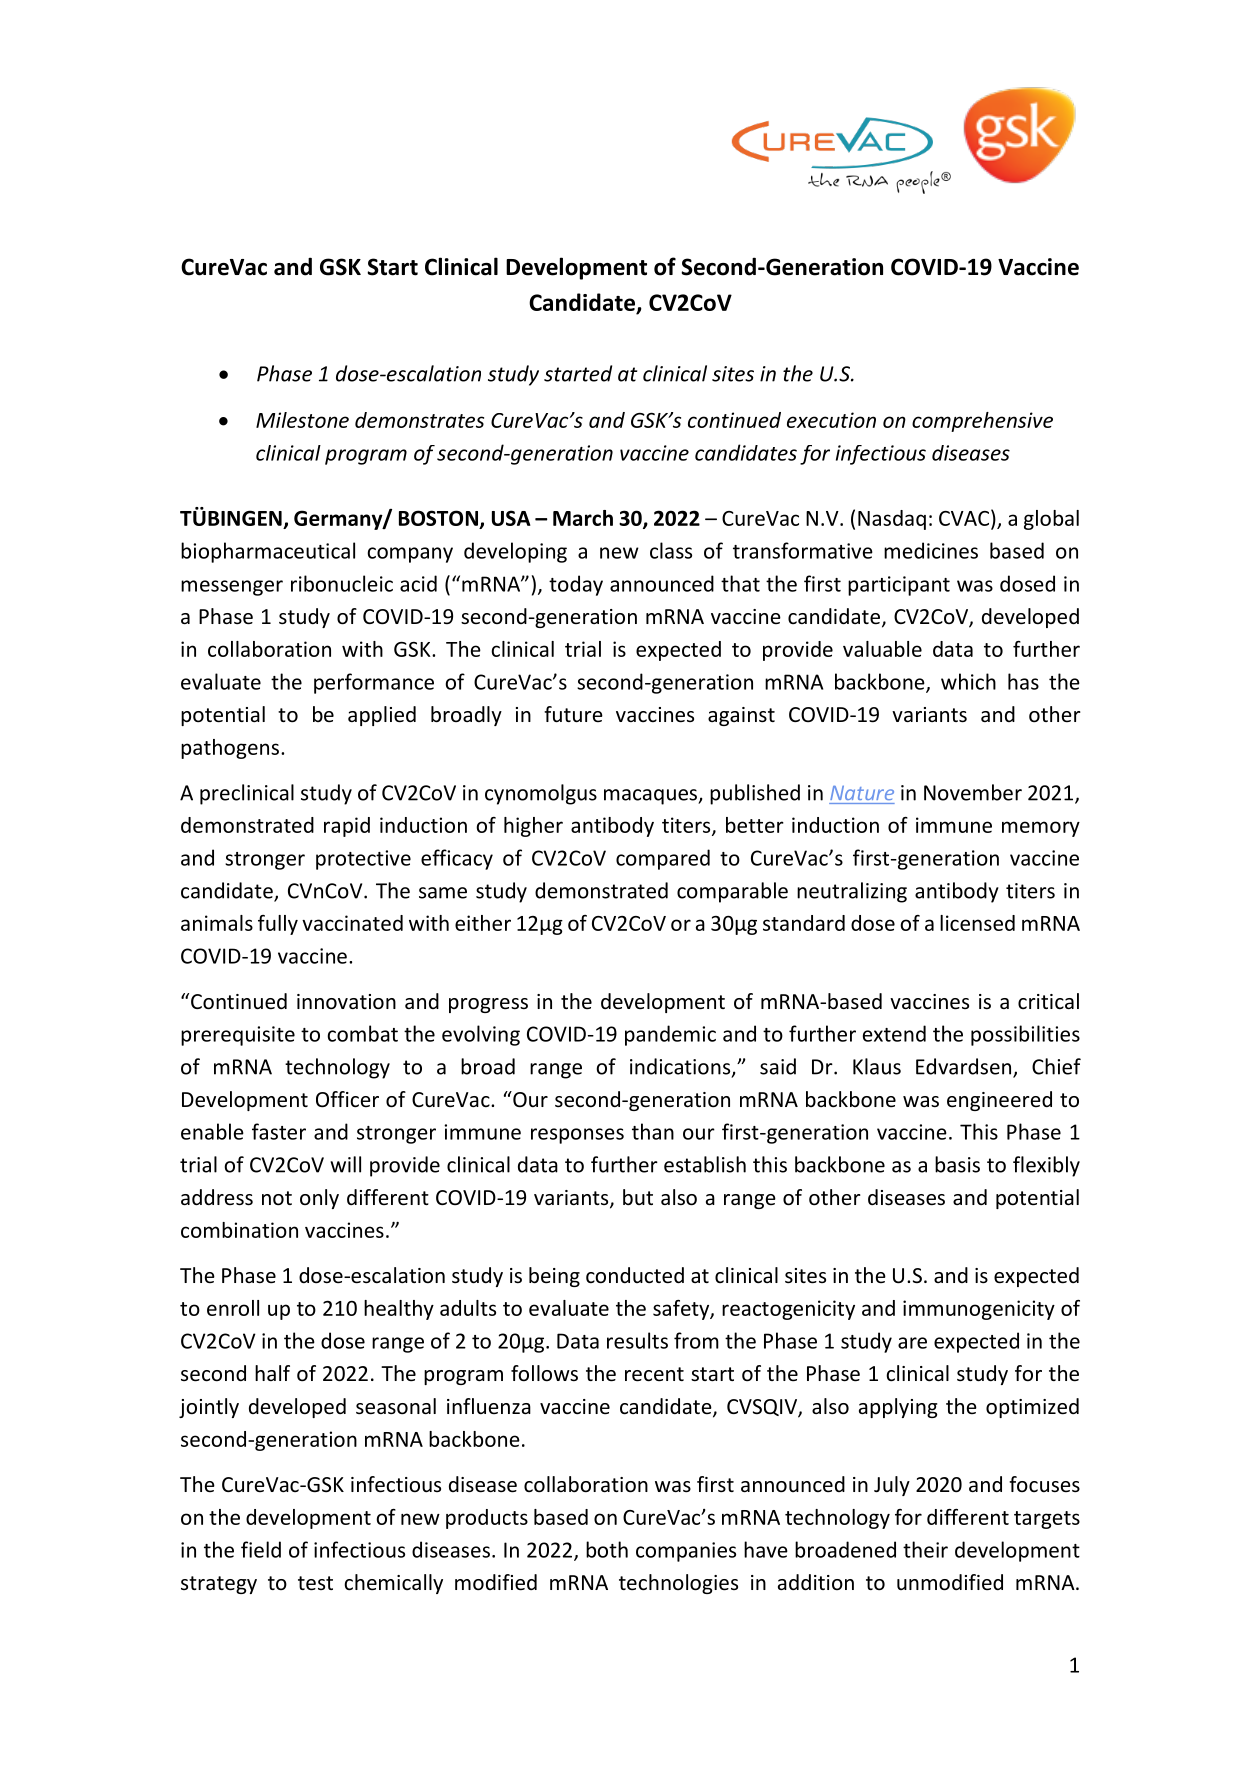 The height and width of the image is (1782, 1260). Describe the element at coordinates (894, 1033) in the image. I see `extend` at that location.
